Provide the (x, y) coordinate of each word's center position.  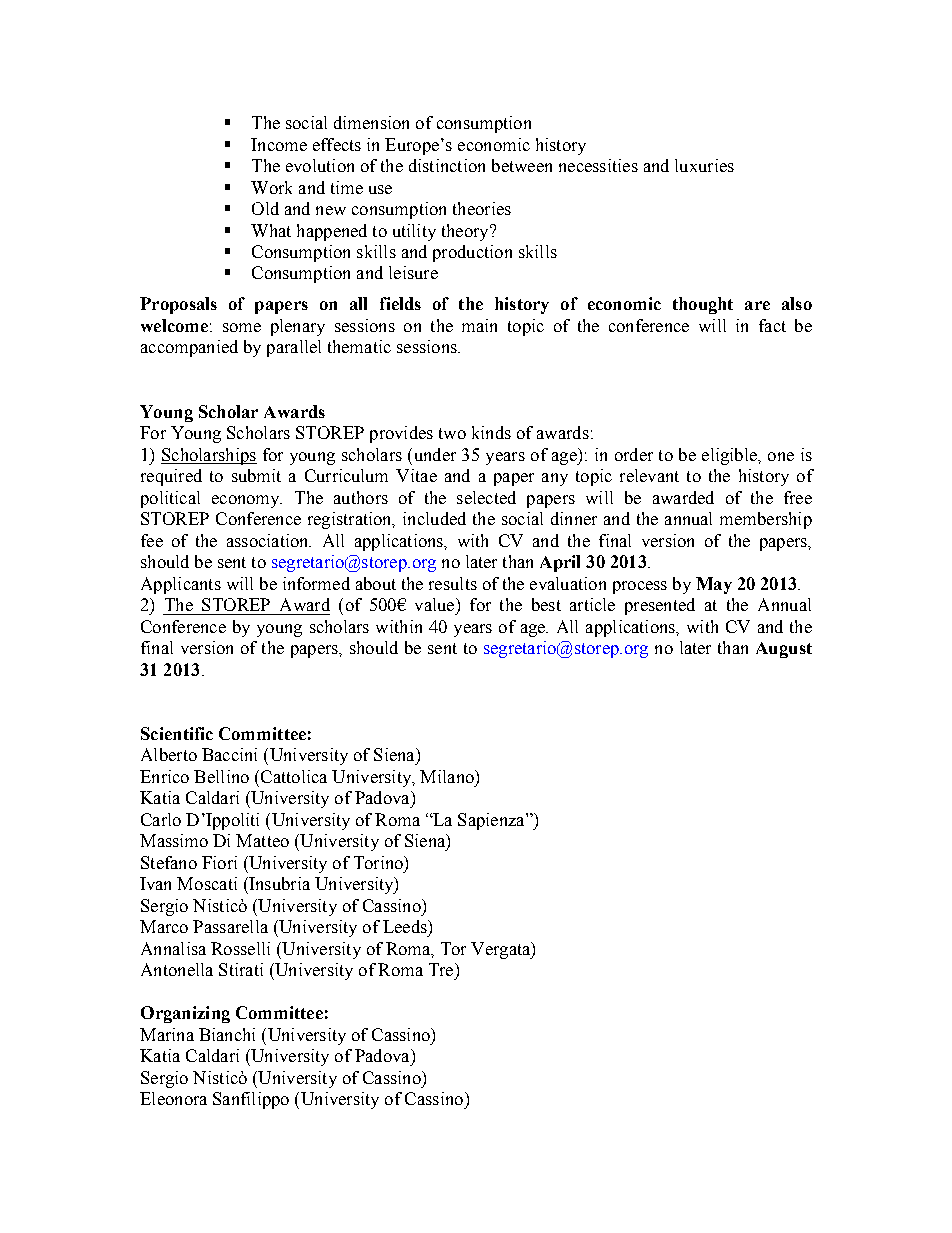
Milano (448, 776)
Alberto (169, 754)
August (784, 650)
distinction (447, 165)
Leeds (406, 926)
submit (256, 475)
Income (279, 144)
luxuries (704, 165)
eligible (730, 456)
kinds (491, 432)
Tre (442, 969)
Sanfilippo (251, 1100)
